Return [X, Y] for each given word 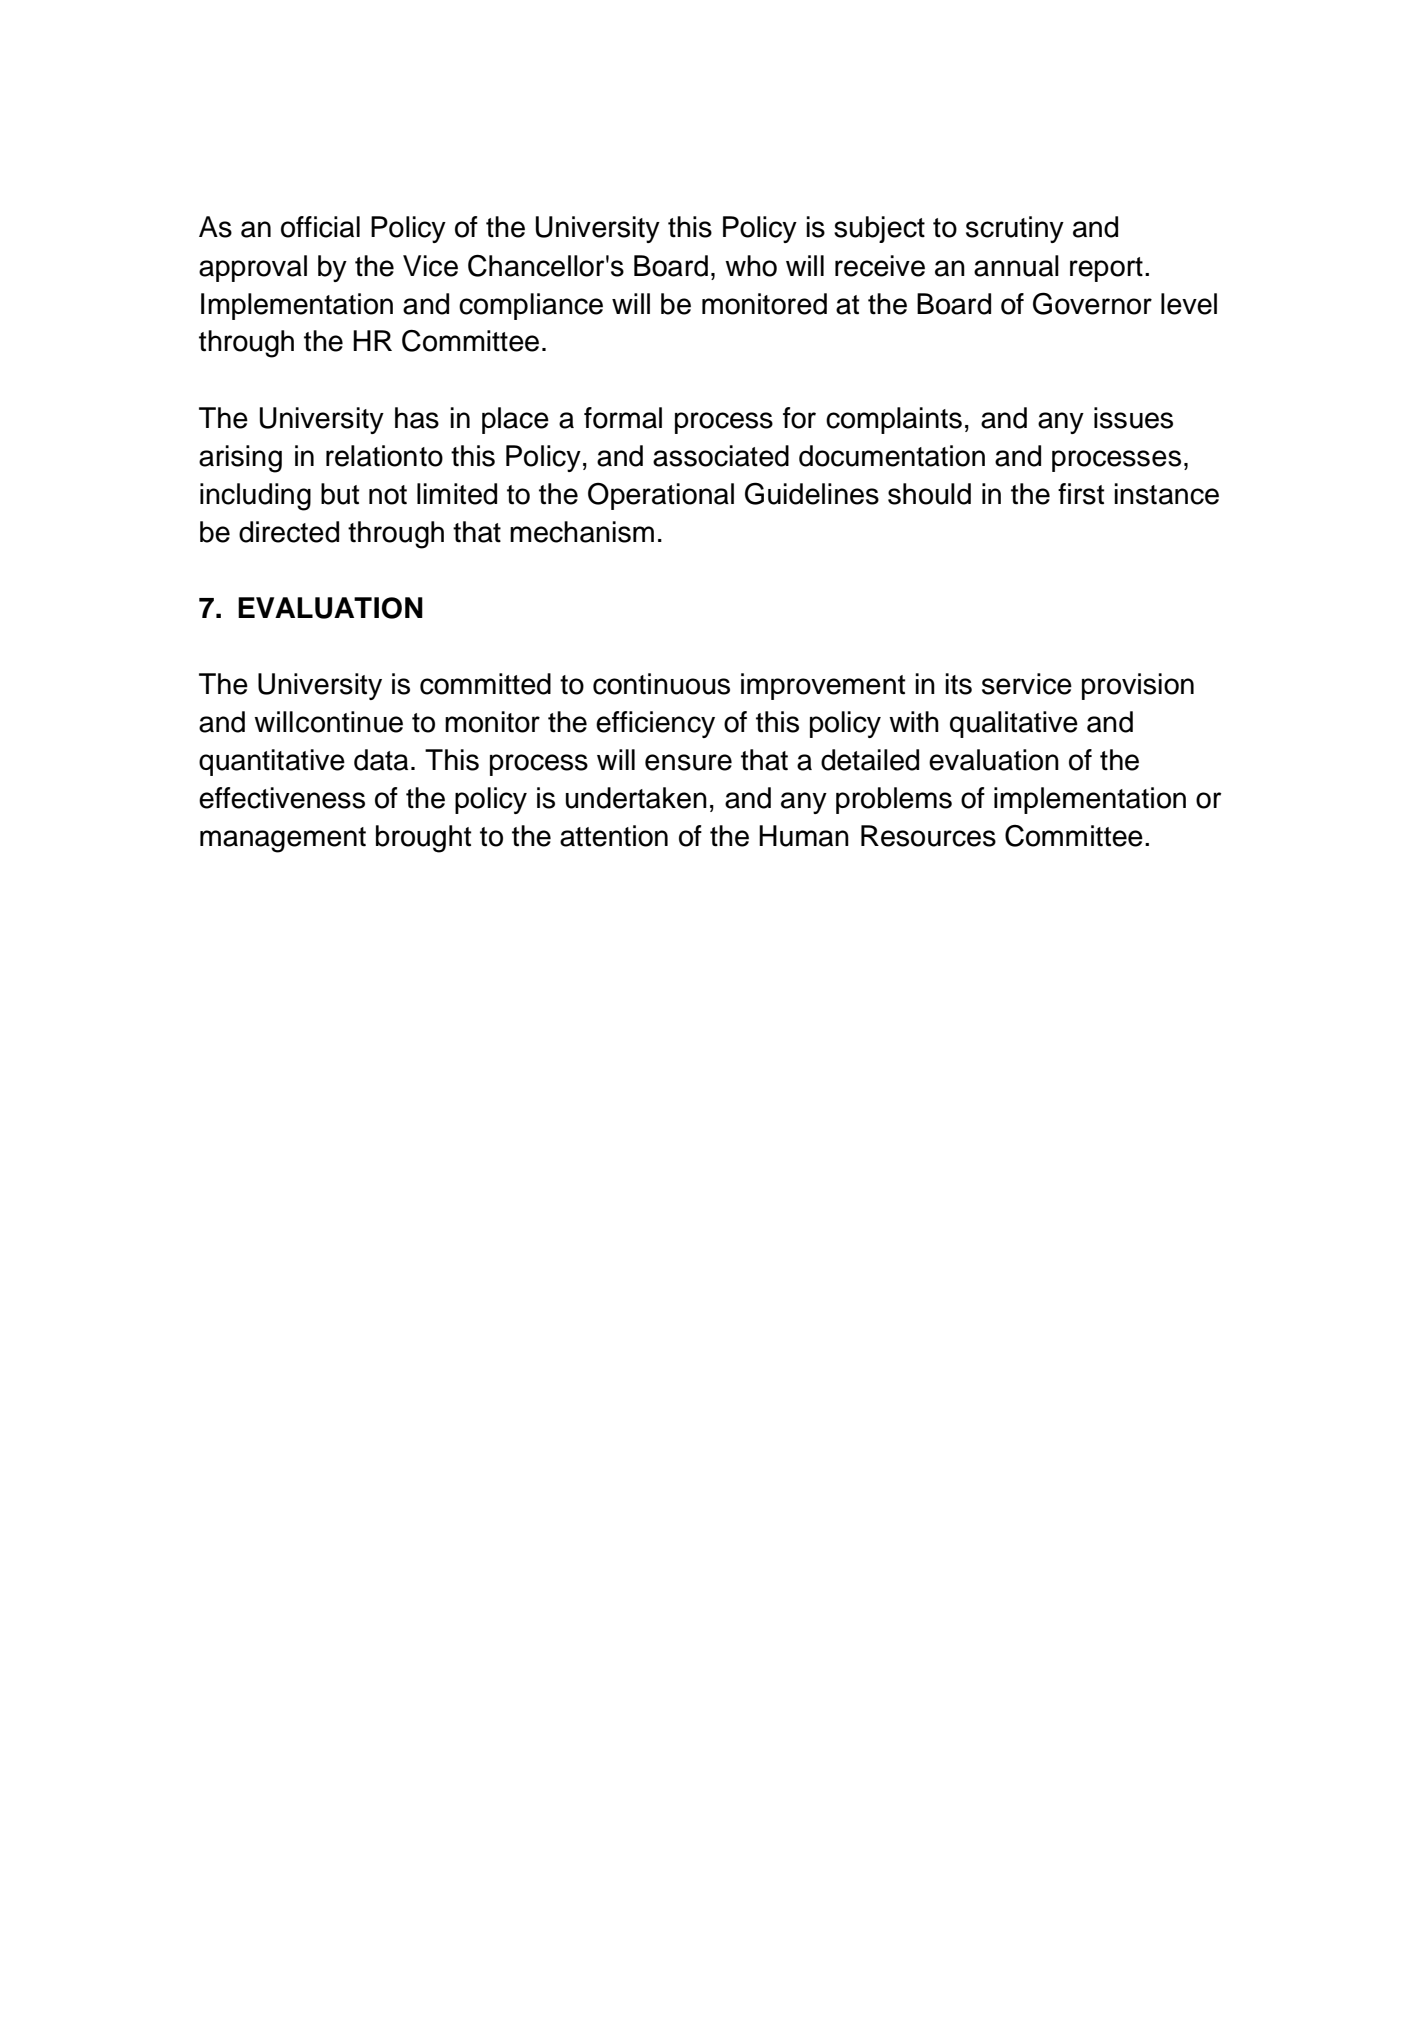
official [320, 227]
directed [289, 532]
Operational [661, 496]
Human [804, 836]
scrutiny [1015, 229]
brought [423, 839]
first [1081, 494]
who [751, 266]
